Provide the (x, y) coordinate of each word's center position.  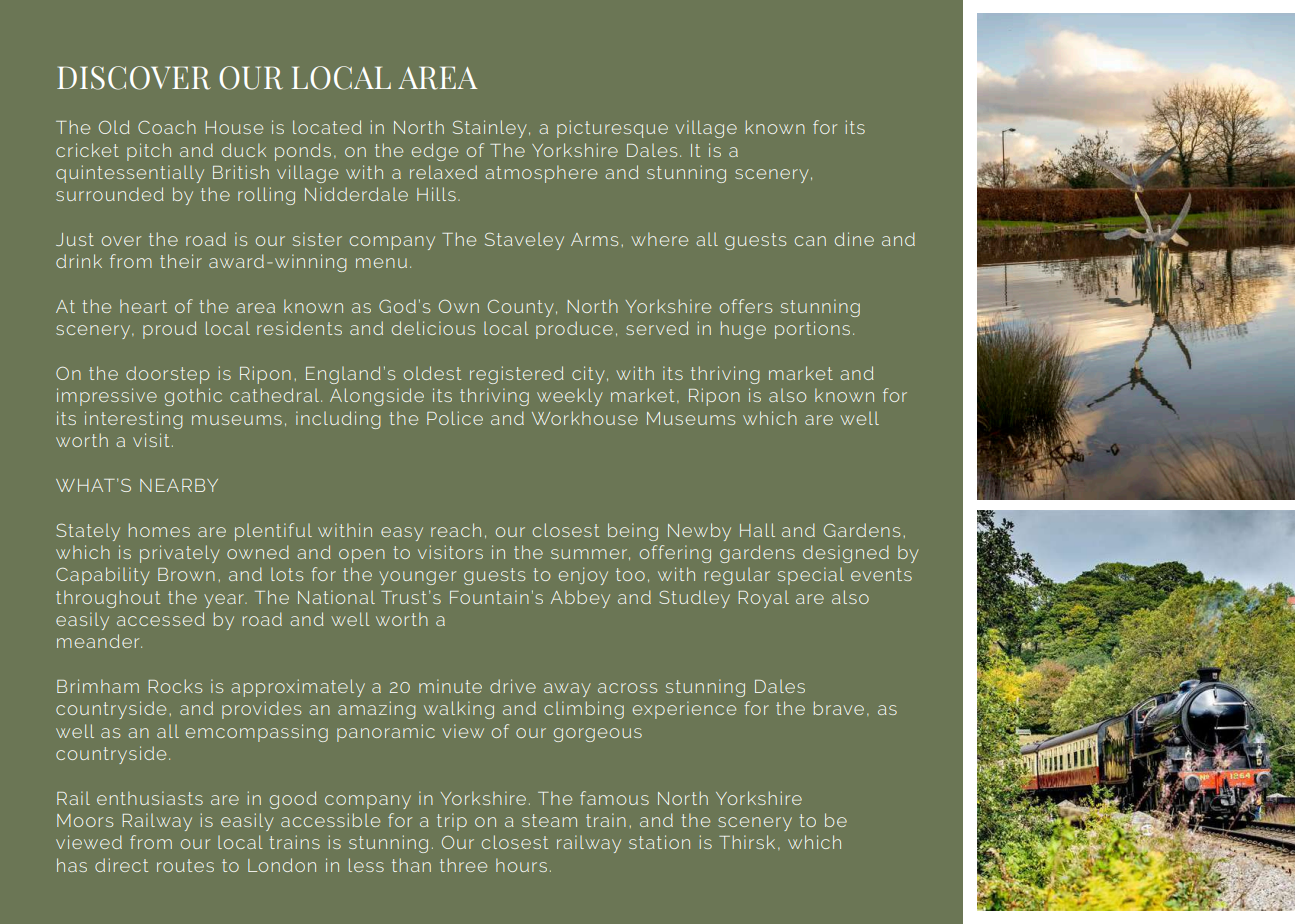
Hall (757, 530)
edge (435, 152)
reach (456, 530)
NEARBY (179, 485)
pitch (149, 152)
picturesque (612, 129)
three (463, 865)
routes (185, 865)
